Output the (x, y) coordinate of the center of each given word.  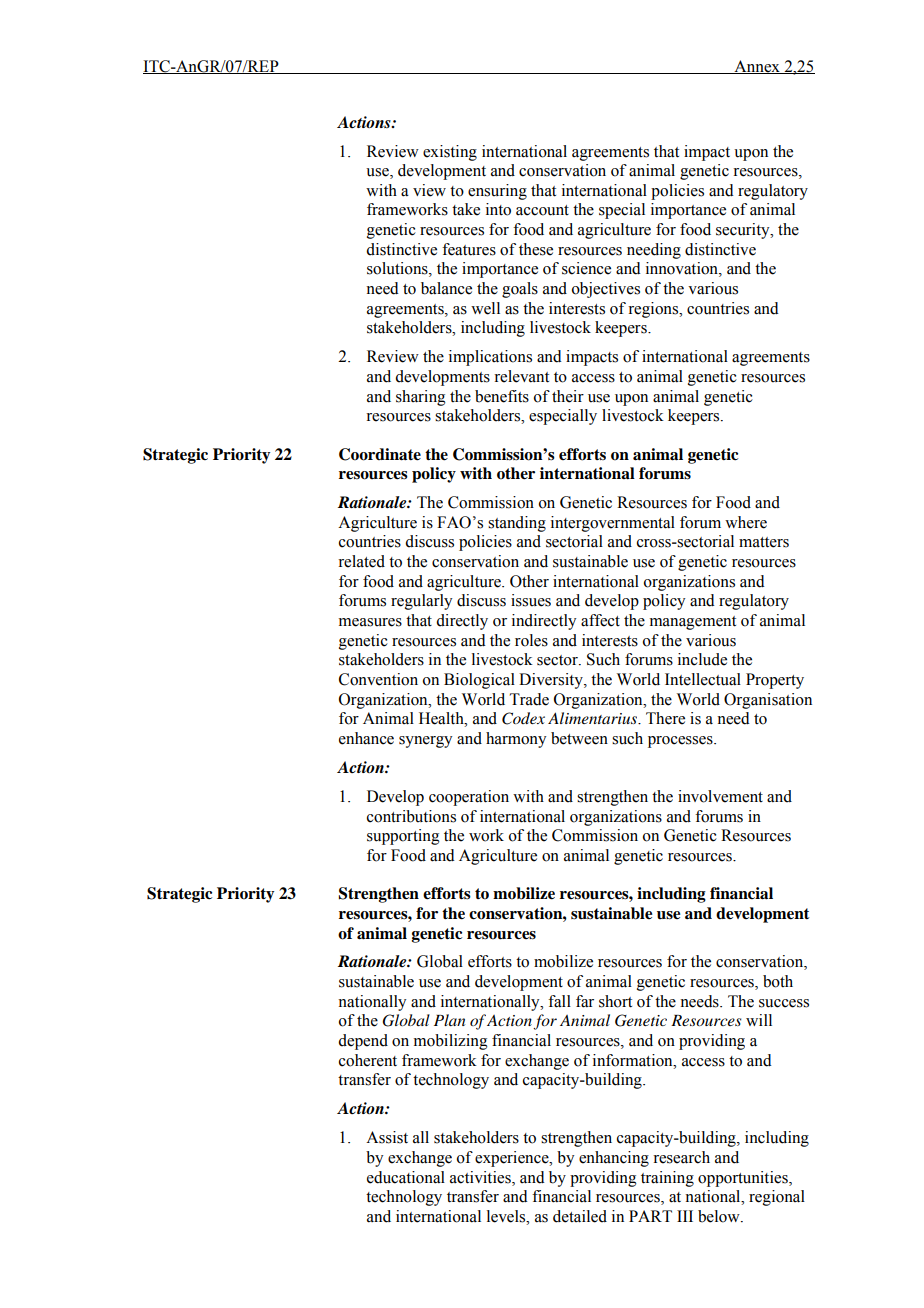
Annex (757, 67)
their (568, 396)
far (585, 1001)
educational (406, 1177)
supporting (403, 837)
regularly (421, 602)
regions (654, 310)
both (778, 981)
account (542, 210)
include (702, 659)
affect (600, 620)
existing (450, 153)
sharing (421, 398)
